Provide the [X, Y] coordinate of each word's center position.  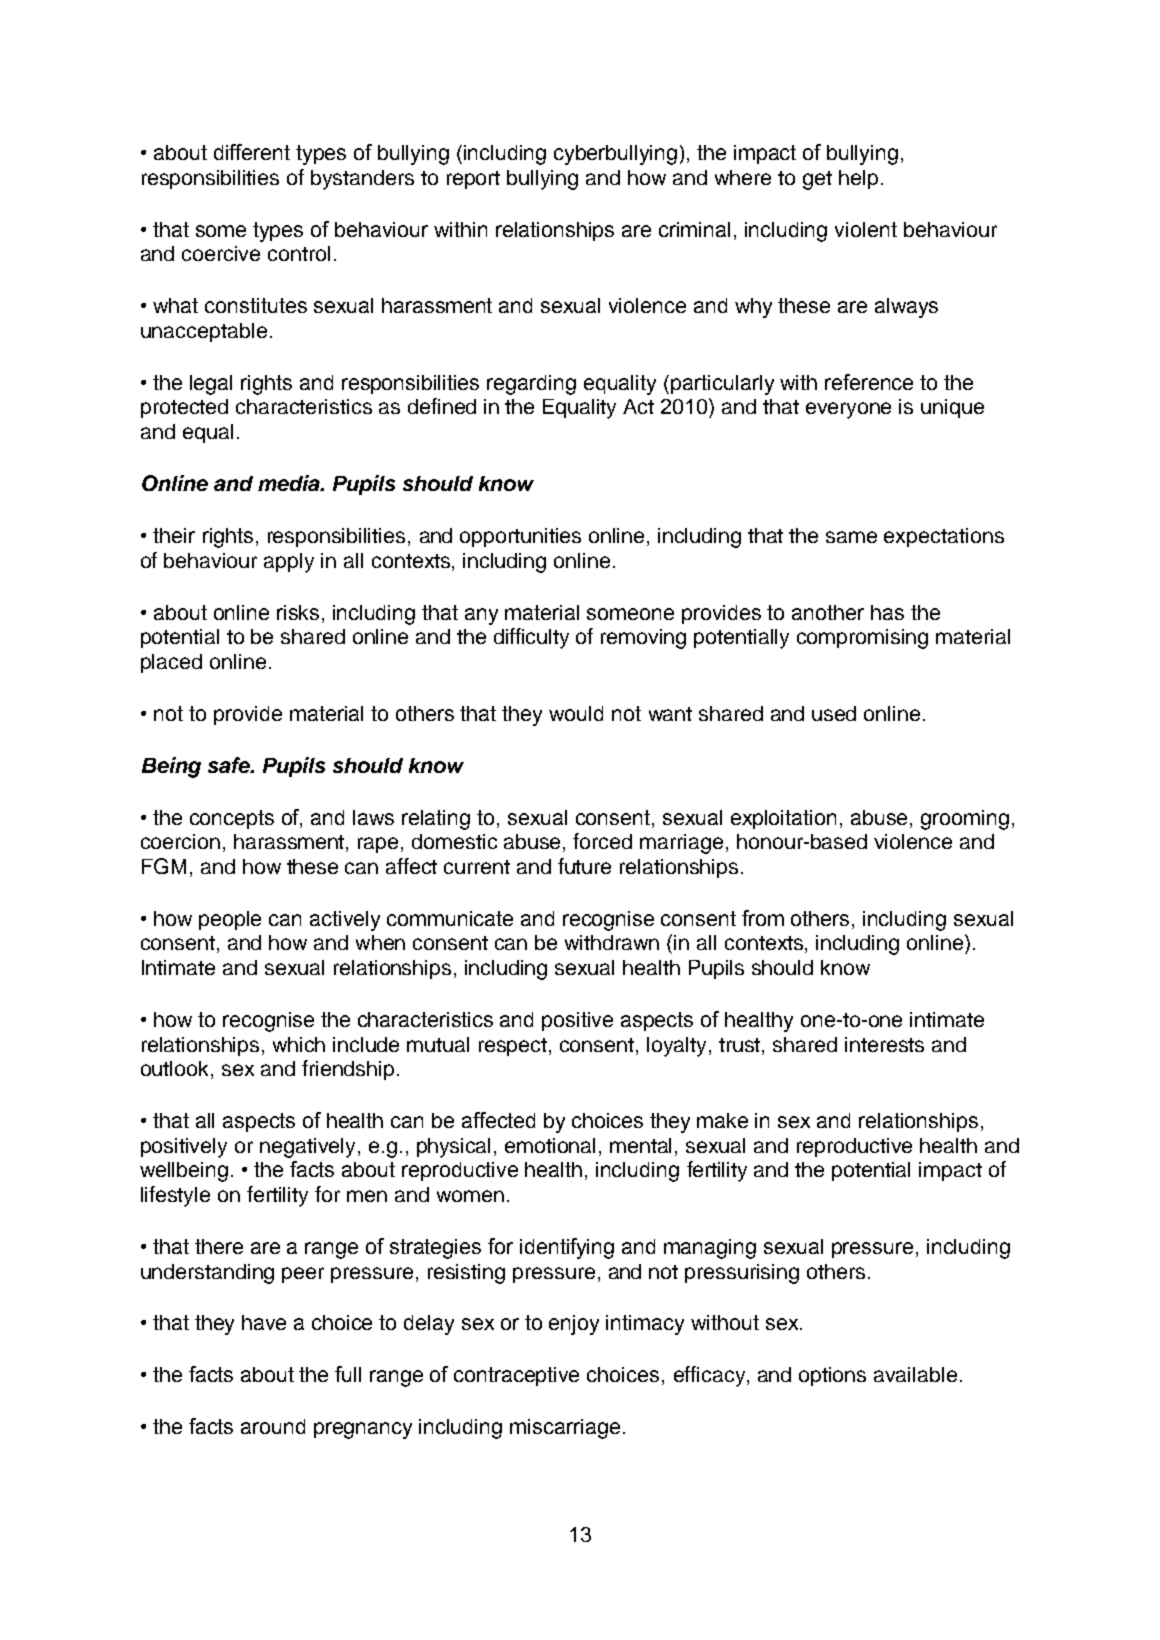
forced [602, 841]
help [858, 179]
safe [230, 765]
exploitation [783, 819]
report [473, 180]
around [273, 1426]
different [252, 152]
